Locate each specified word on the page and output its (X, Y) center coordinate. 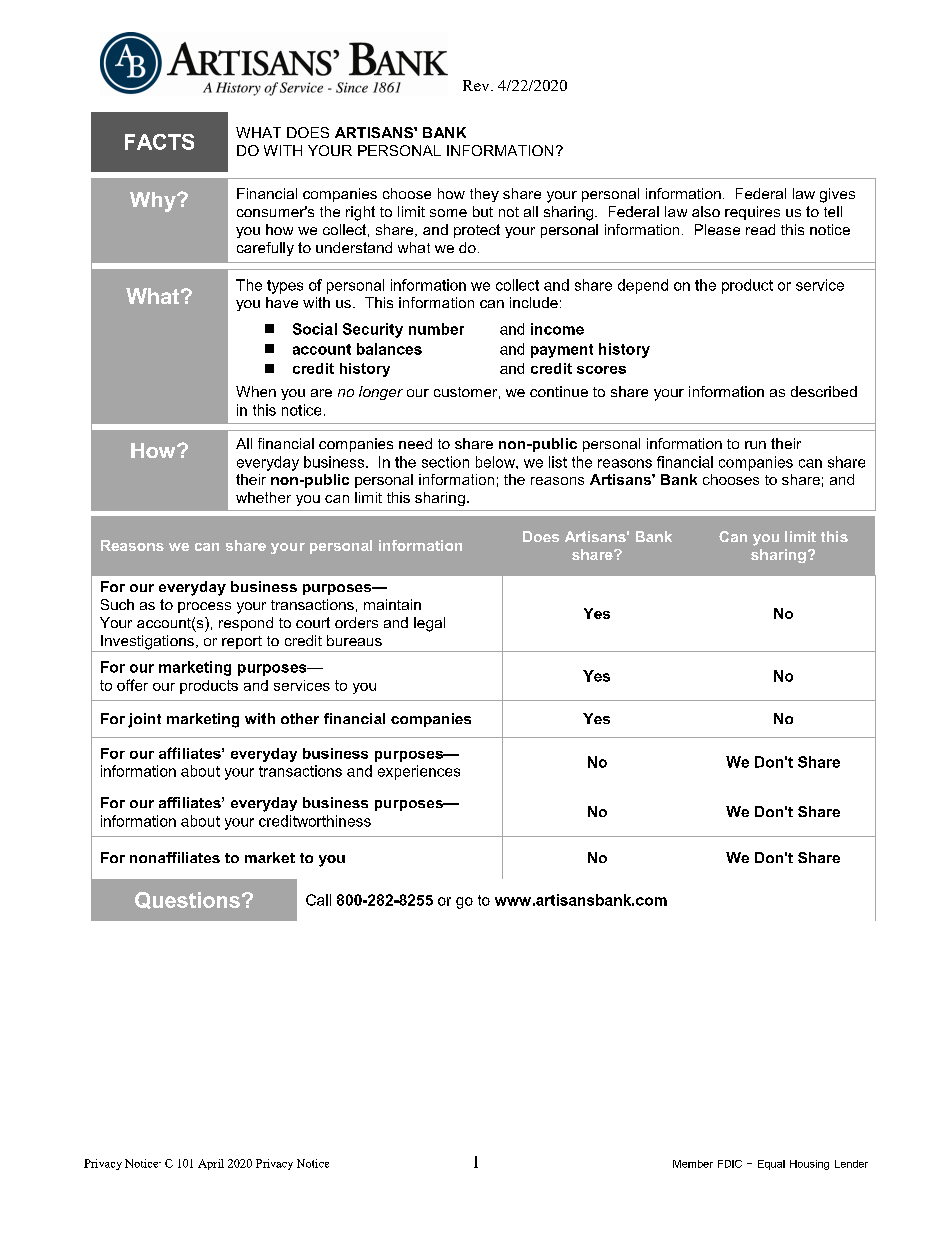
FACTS (159, 142)
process (204, 607)
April (211, 1164)
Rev (477, 85)
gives (837, 195)
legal (429, 624)
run (755, 445)
